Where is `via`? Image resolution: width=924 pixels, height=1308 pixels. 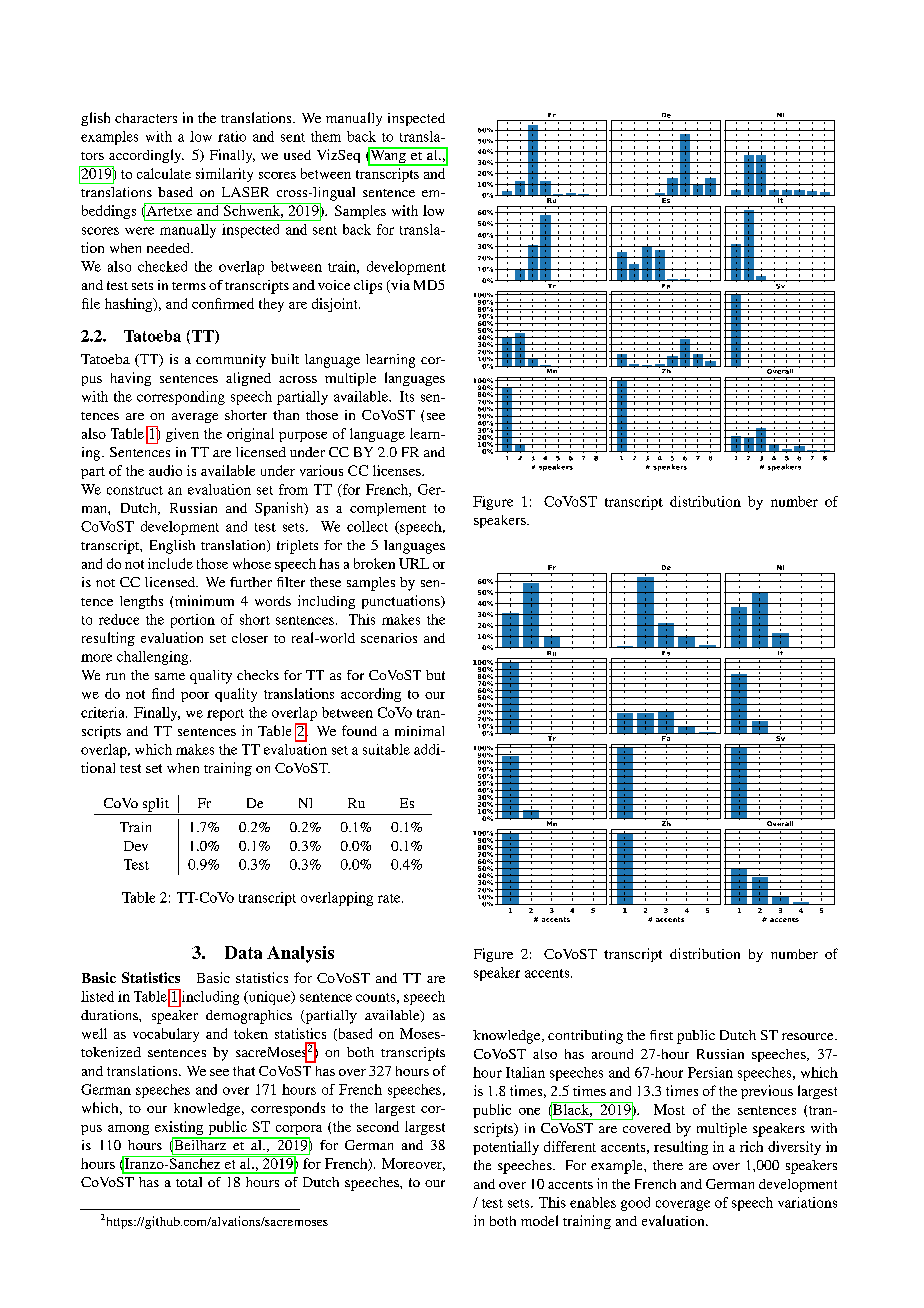
via is located at coordinates (399, 286).
